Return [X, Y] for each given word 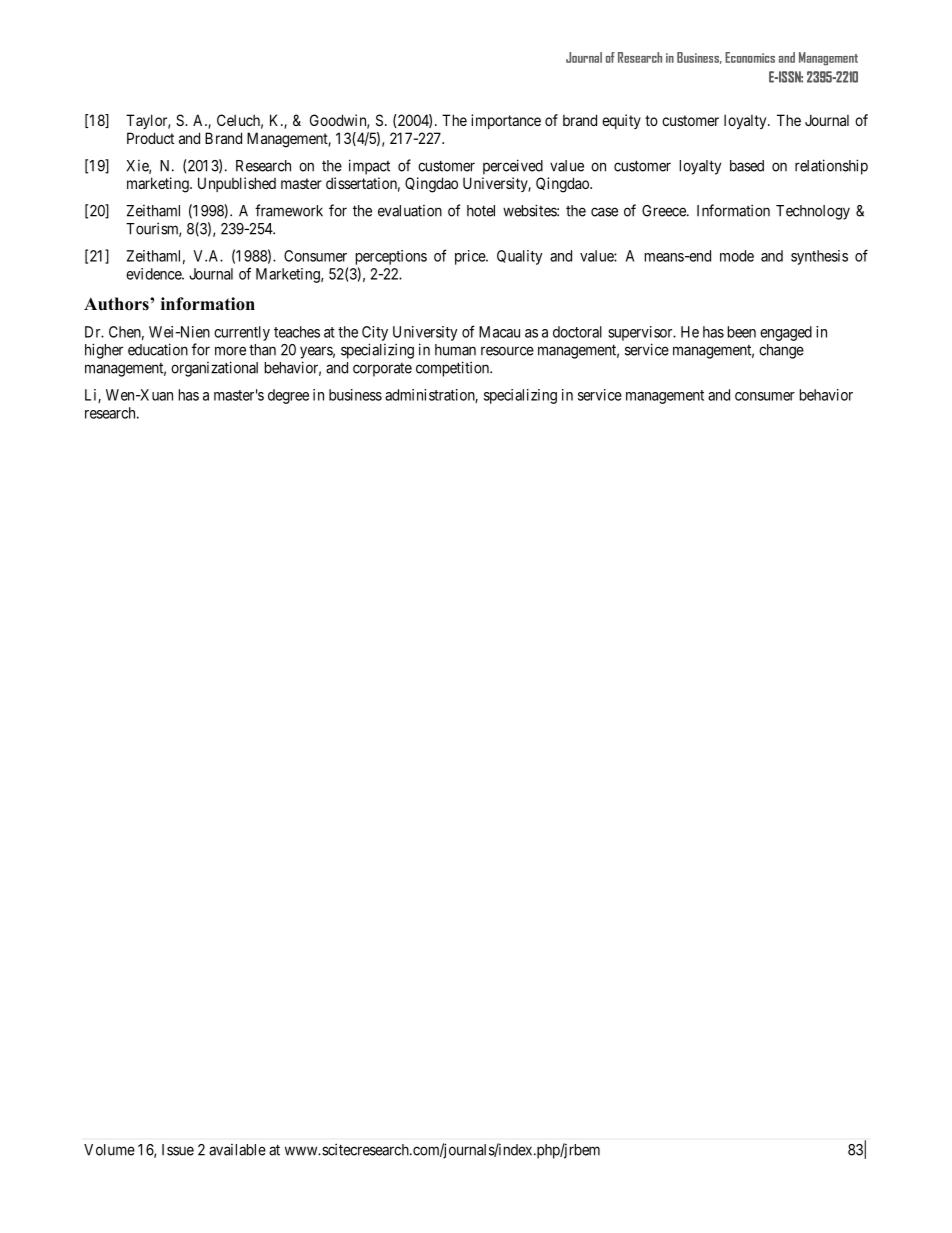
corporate [382, 370]
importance [506, 121]
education [158, 349]
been [742, 332]
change [781, 351]
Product [150, 138]
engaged [786, 333]
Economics [750, 57]
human [455, 350]
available [237, 1150]
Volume [109, 1150]
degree [288, 396]
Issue [178, 1150]
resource [507, 351]
